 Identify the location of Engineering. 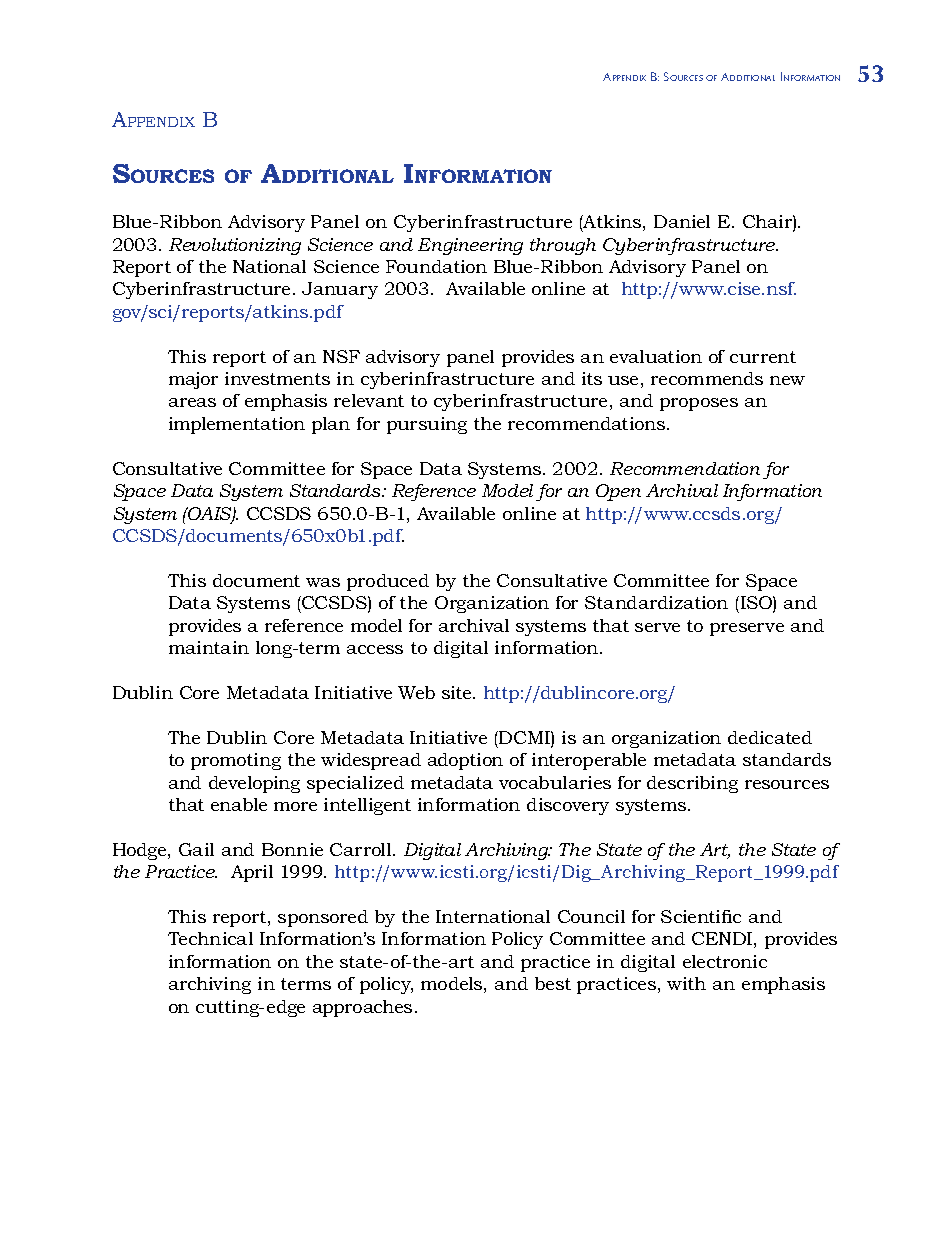
(470, 246).
